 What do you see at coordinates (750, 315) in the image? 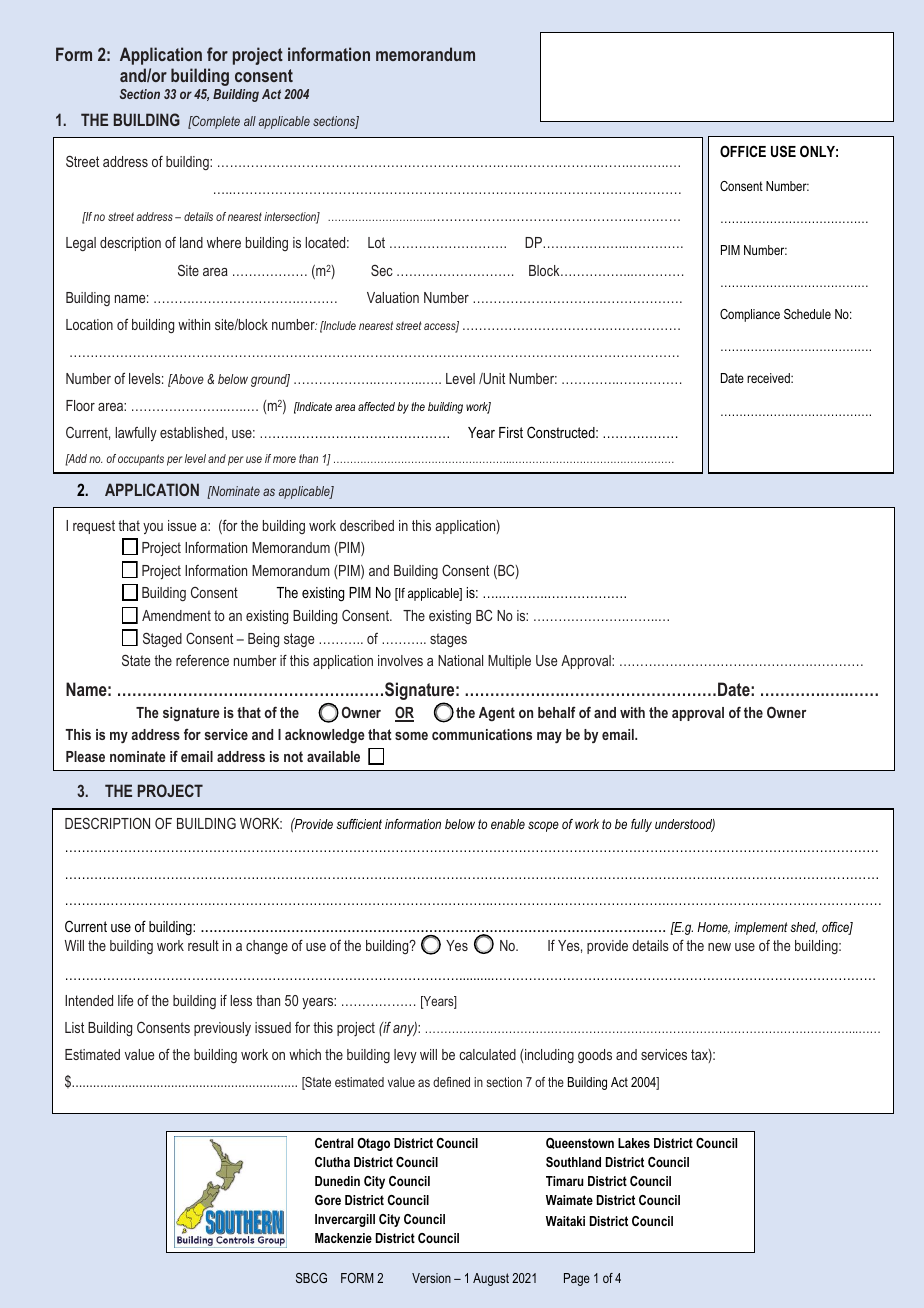
I see `Compliance` at bounding box center [750, 315].
